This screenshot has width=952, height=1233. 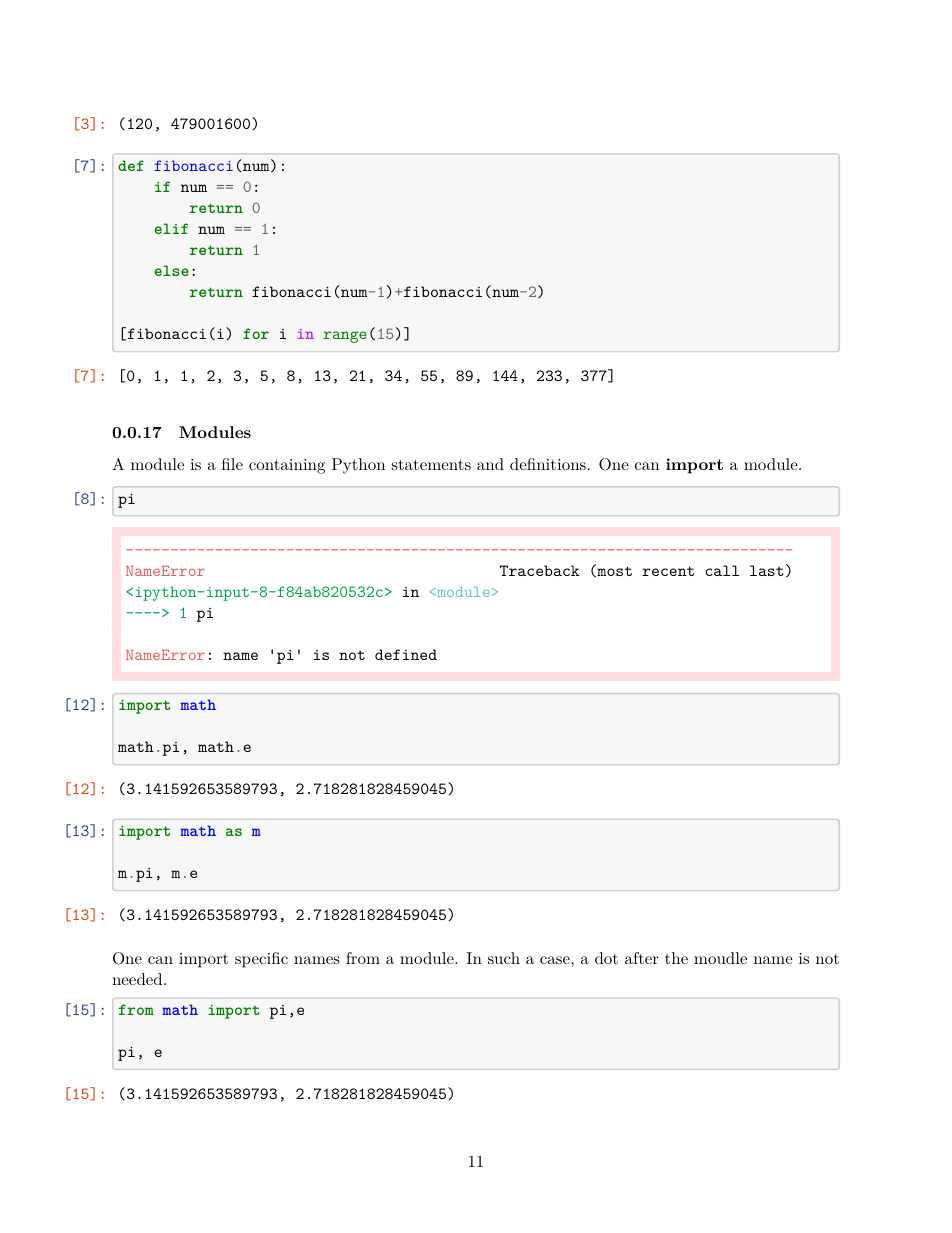 I want to click on definitions, so click(x=548, y=464).
